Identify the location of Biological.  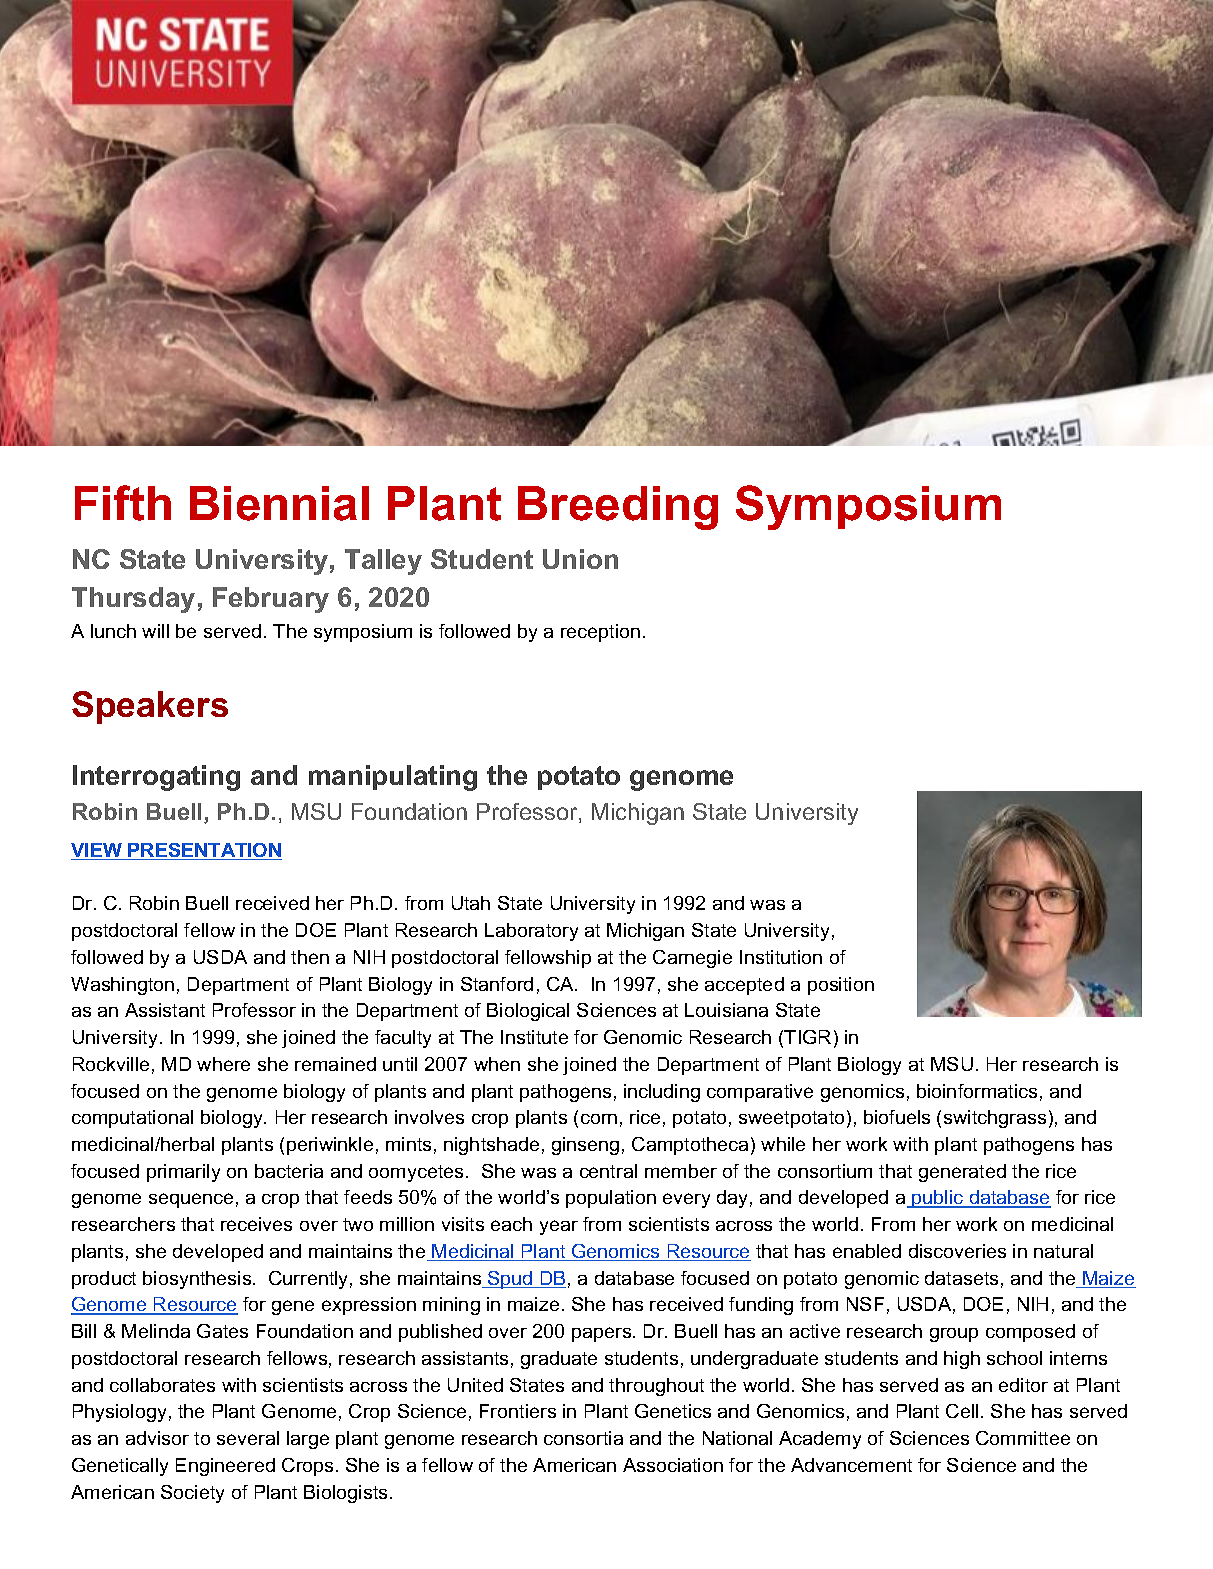
(528, 1012).
